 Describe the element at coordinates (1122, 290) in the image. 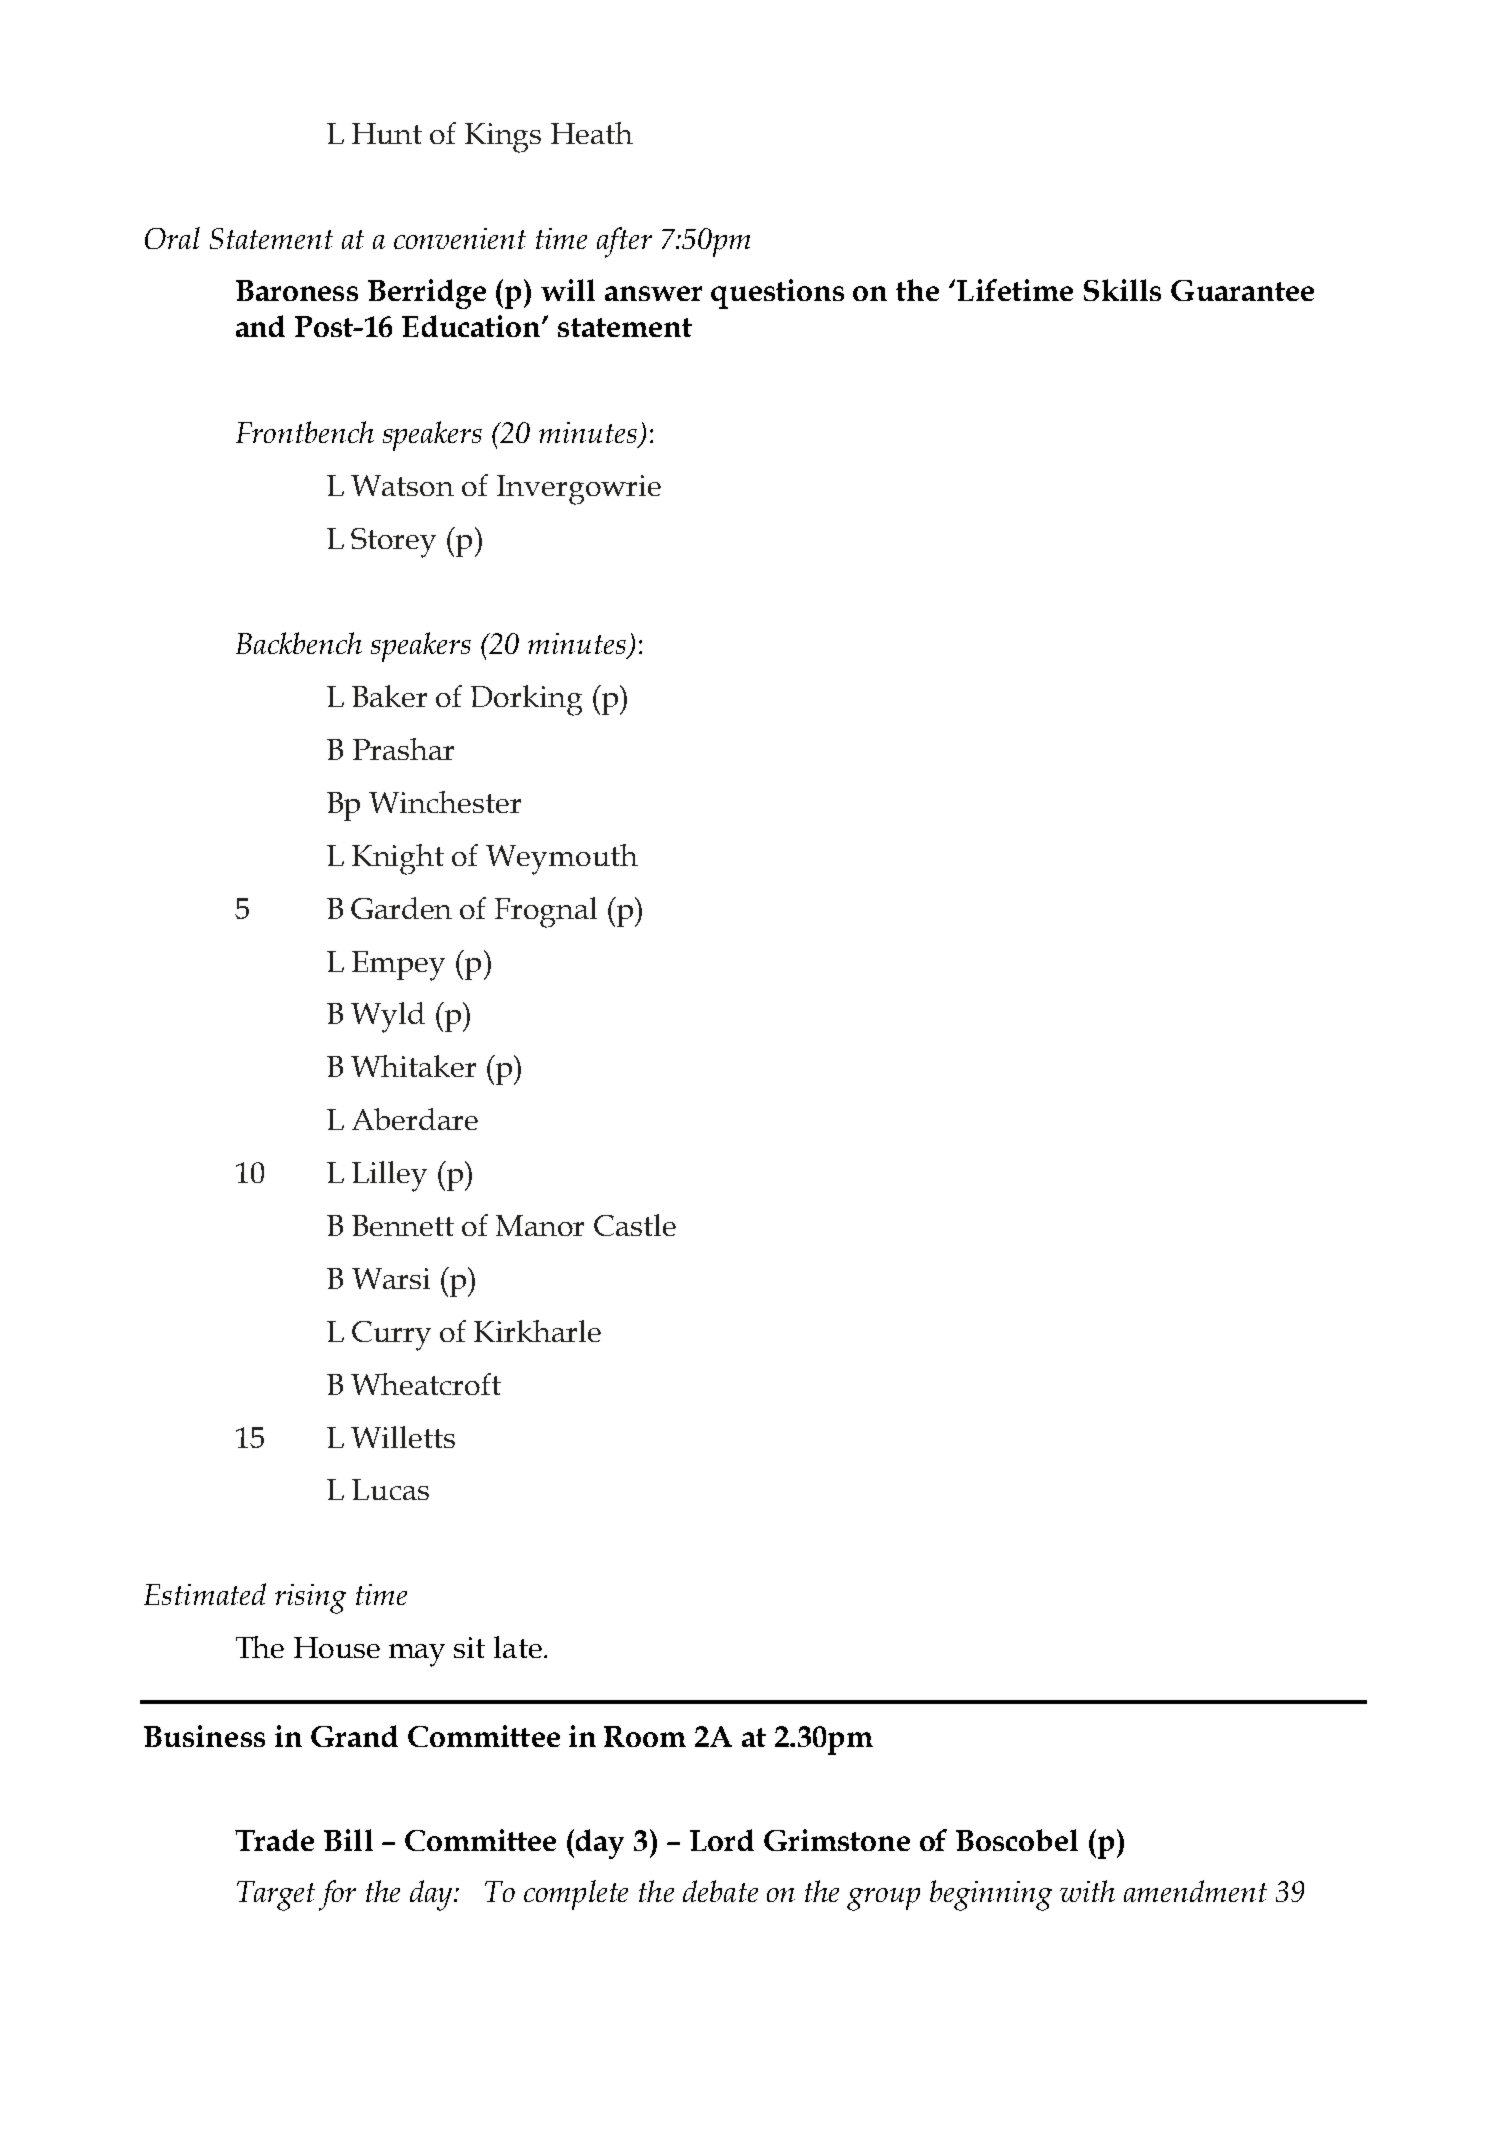

I see `Skills` at that location.
